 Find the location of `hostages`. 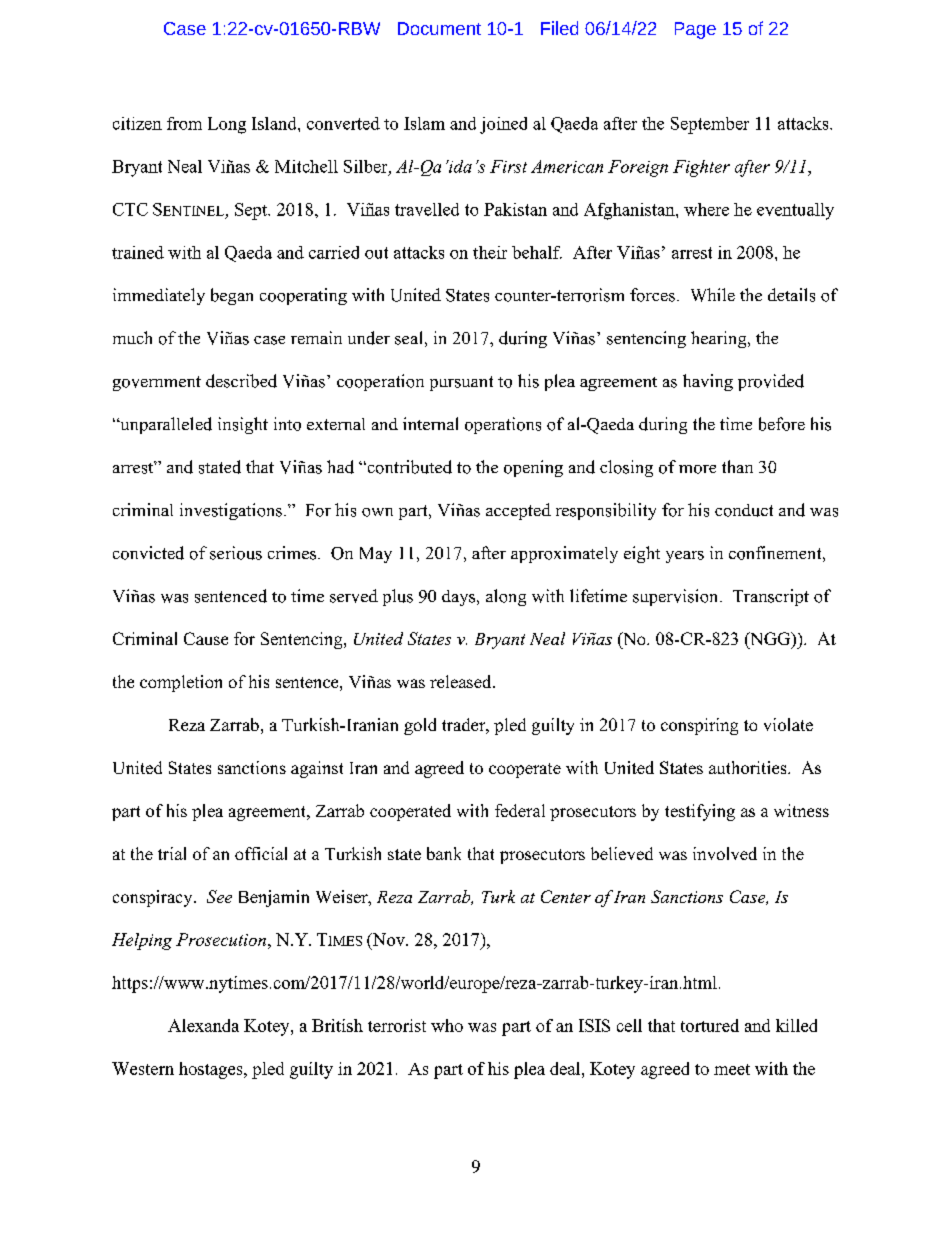

hostages is located at coordinates (212, 1070).
